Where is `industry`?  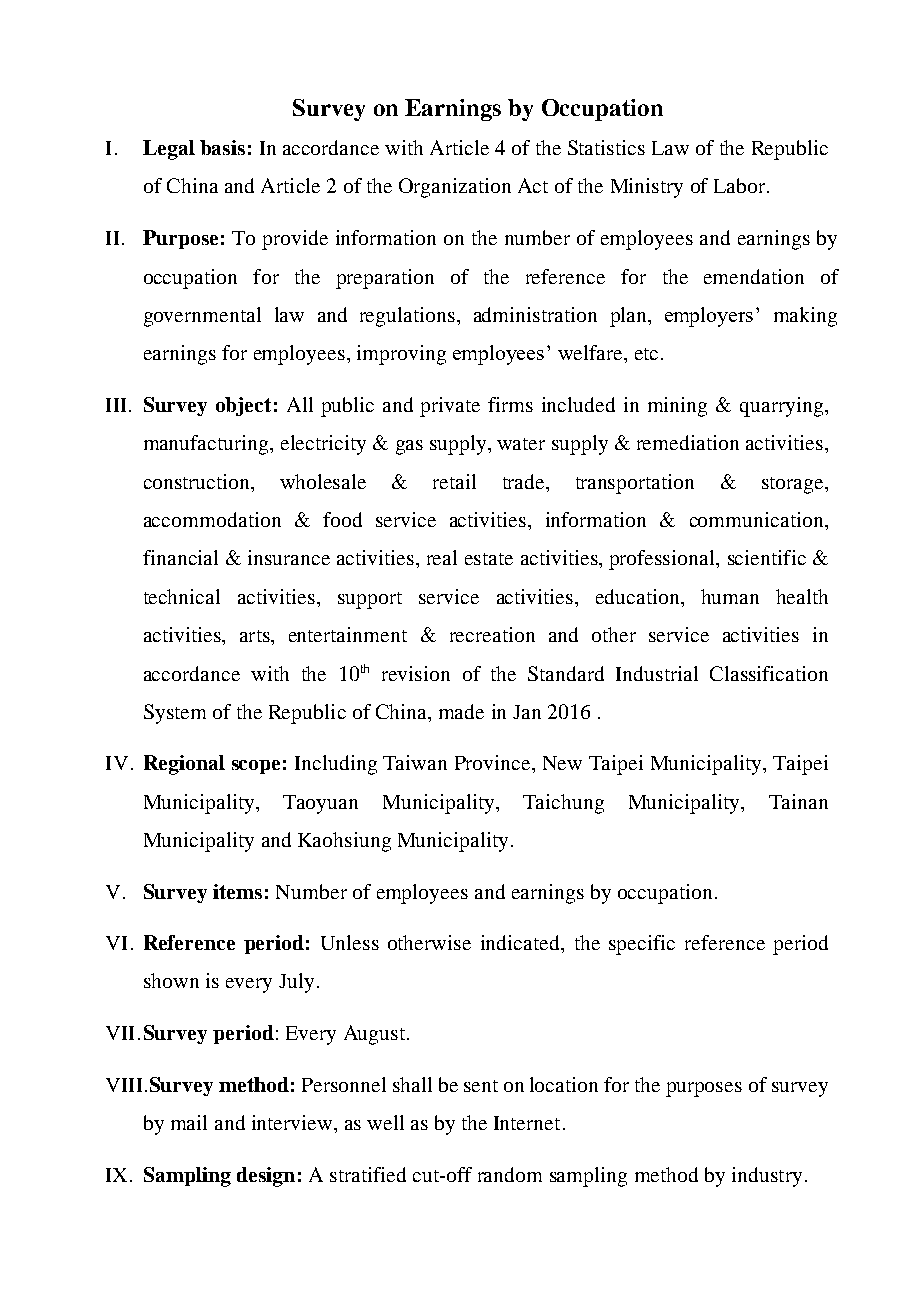
industry is located at coordinates (767, 1177).
